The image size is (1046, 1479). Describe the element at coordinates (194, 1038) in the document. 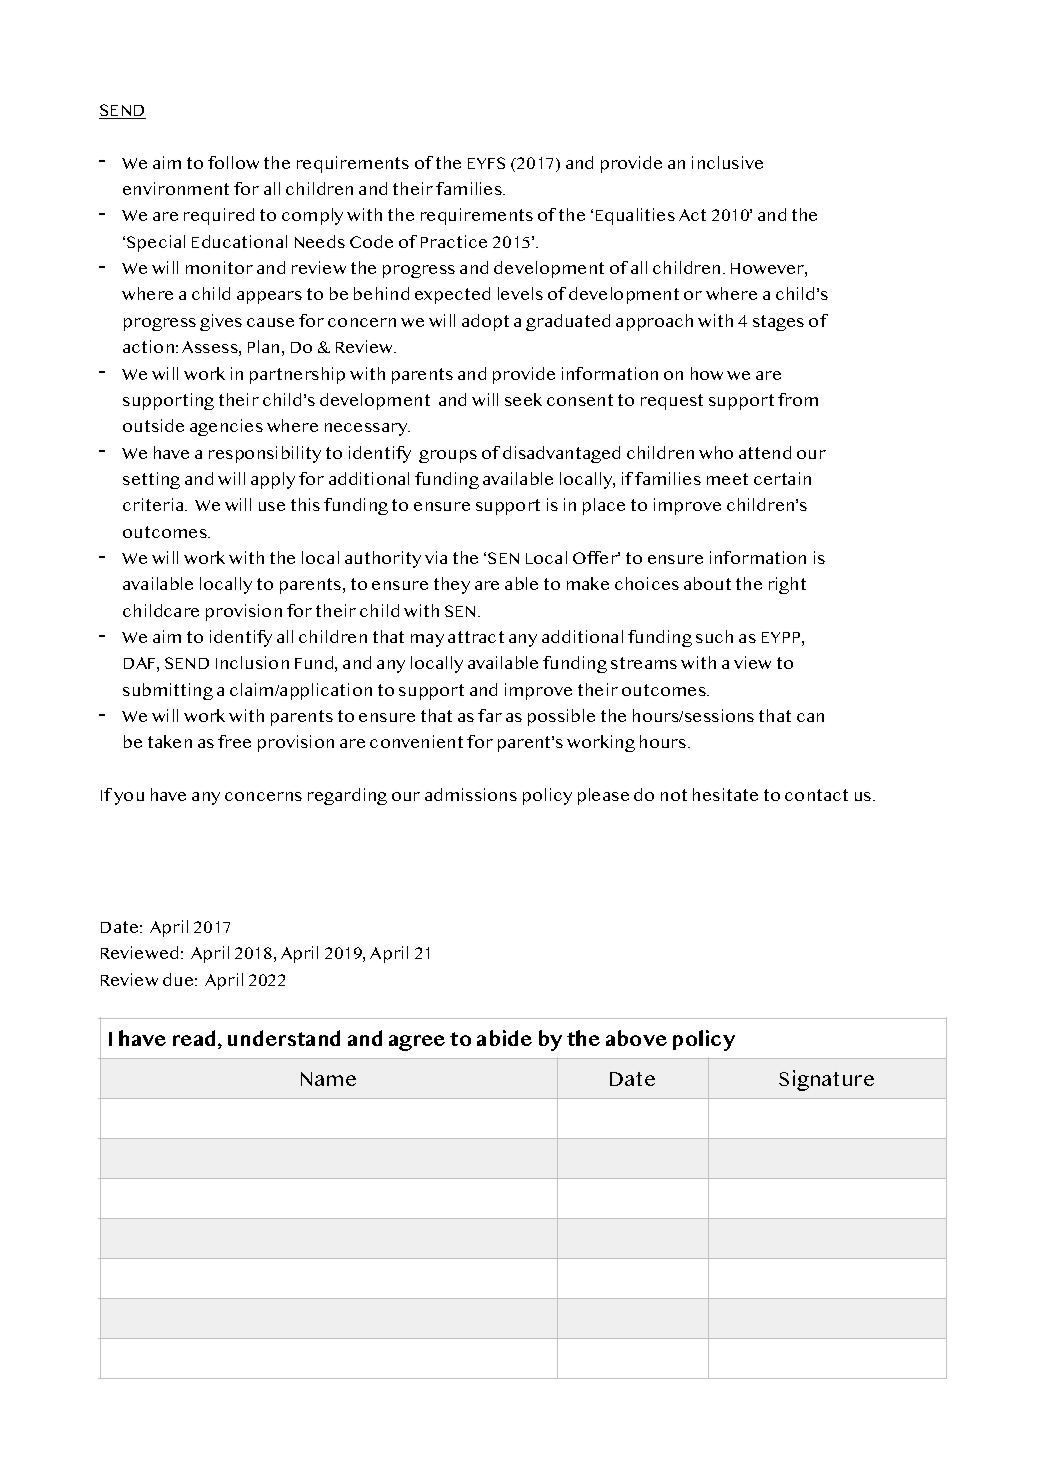

I see `read` at that location.
